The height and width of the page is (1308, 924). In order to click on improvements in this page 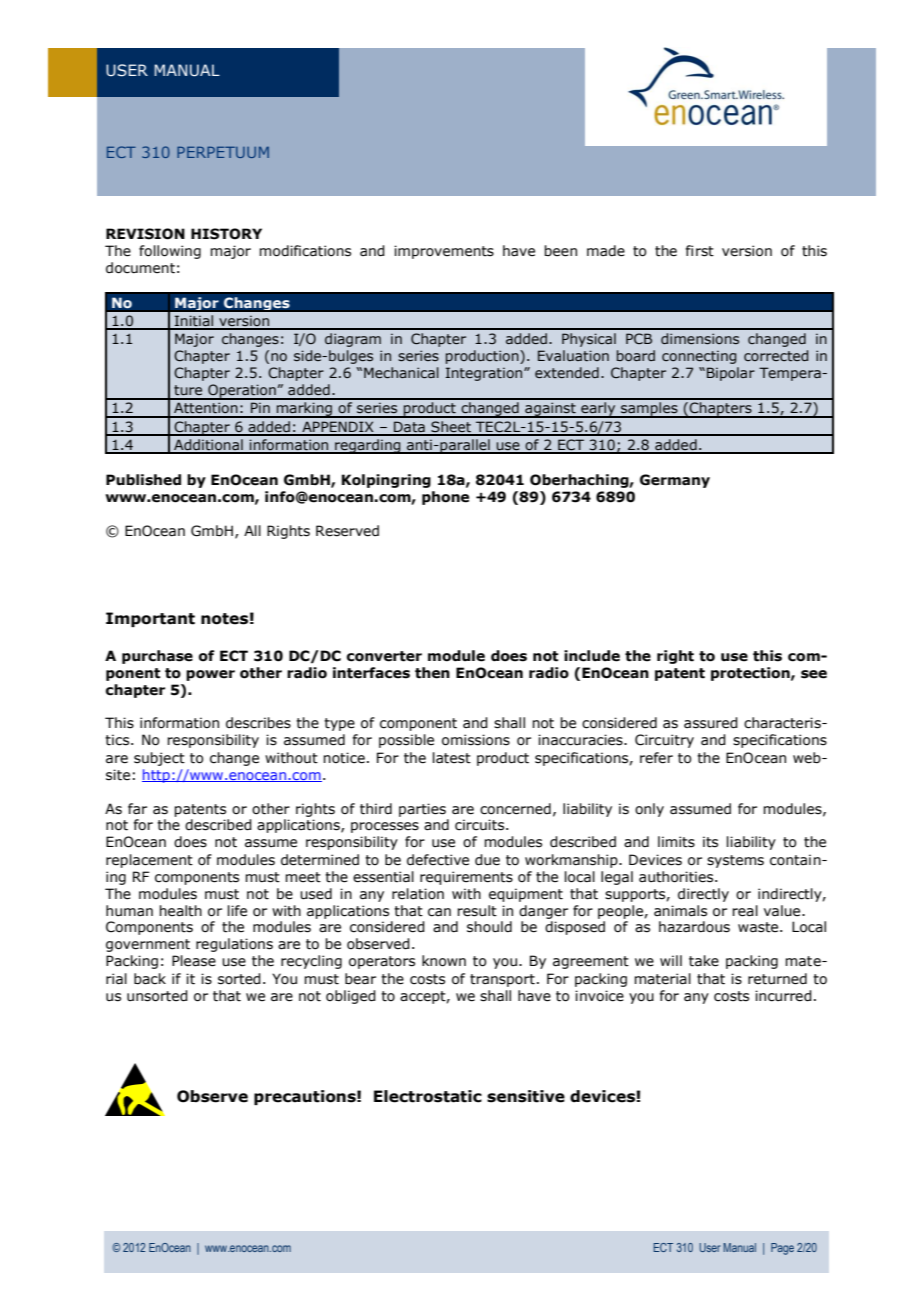, I will do `click(444, 252)`.
